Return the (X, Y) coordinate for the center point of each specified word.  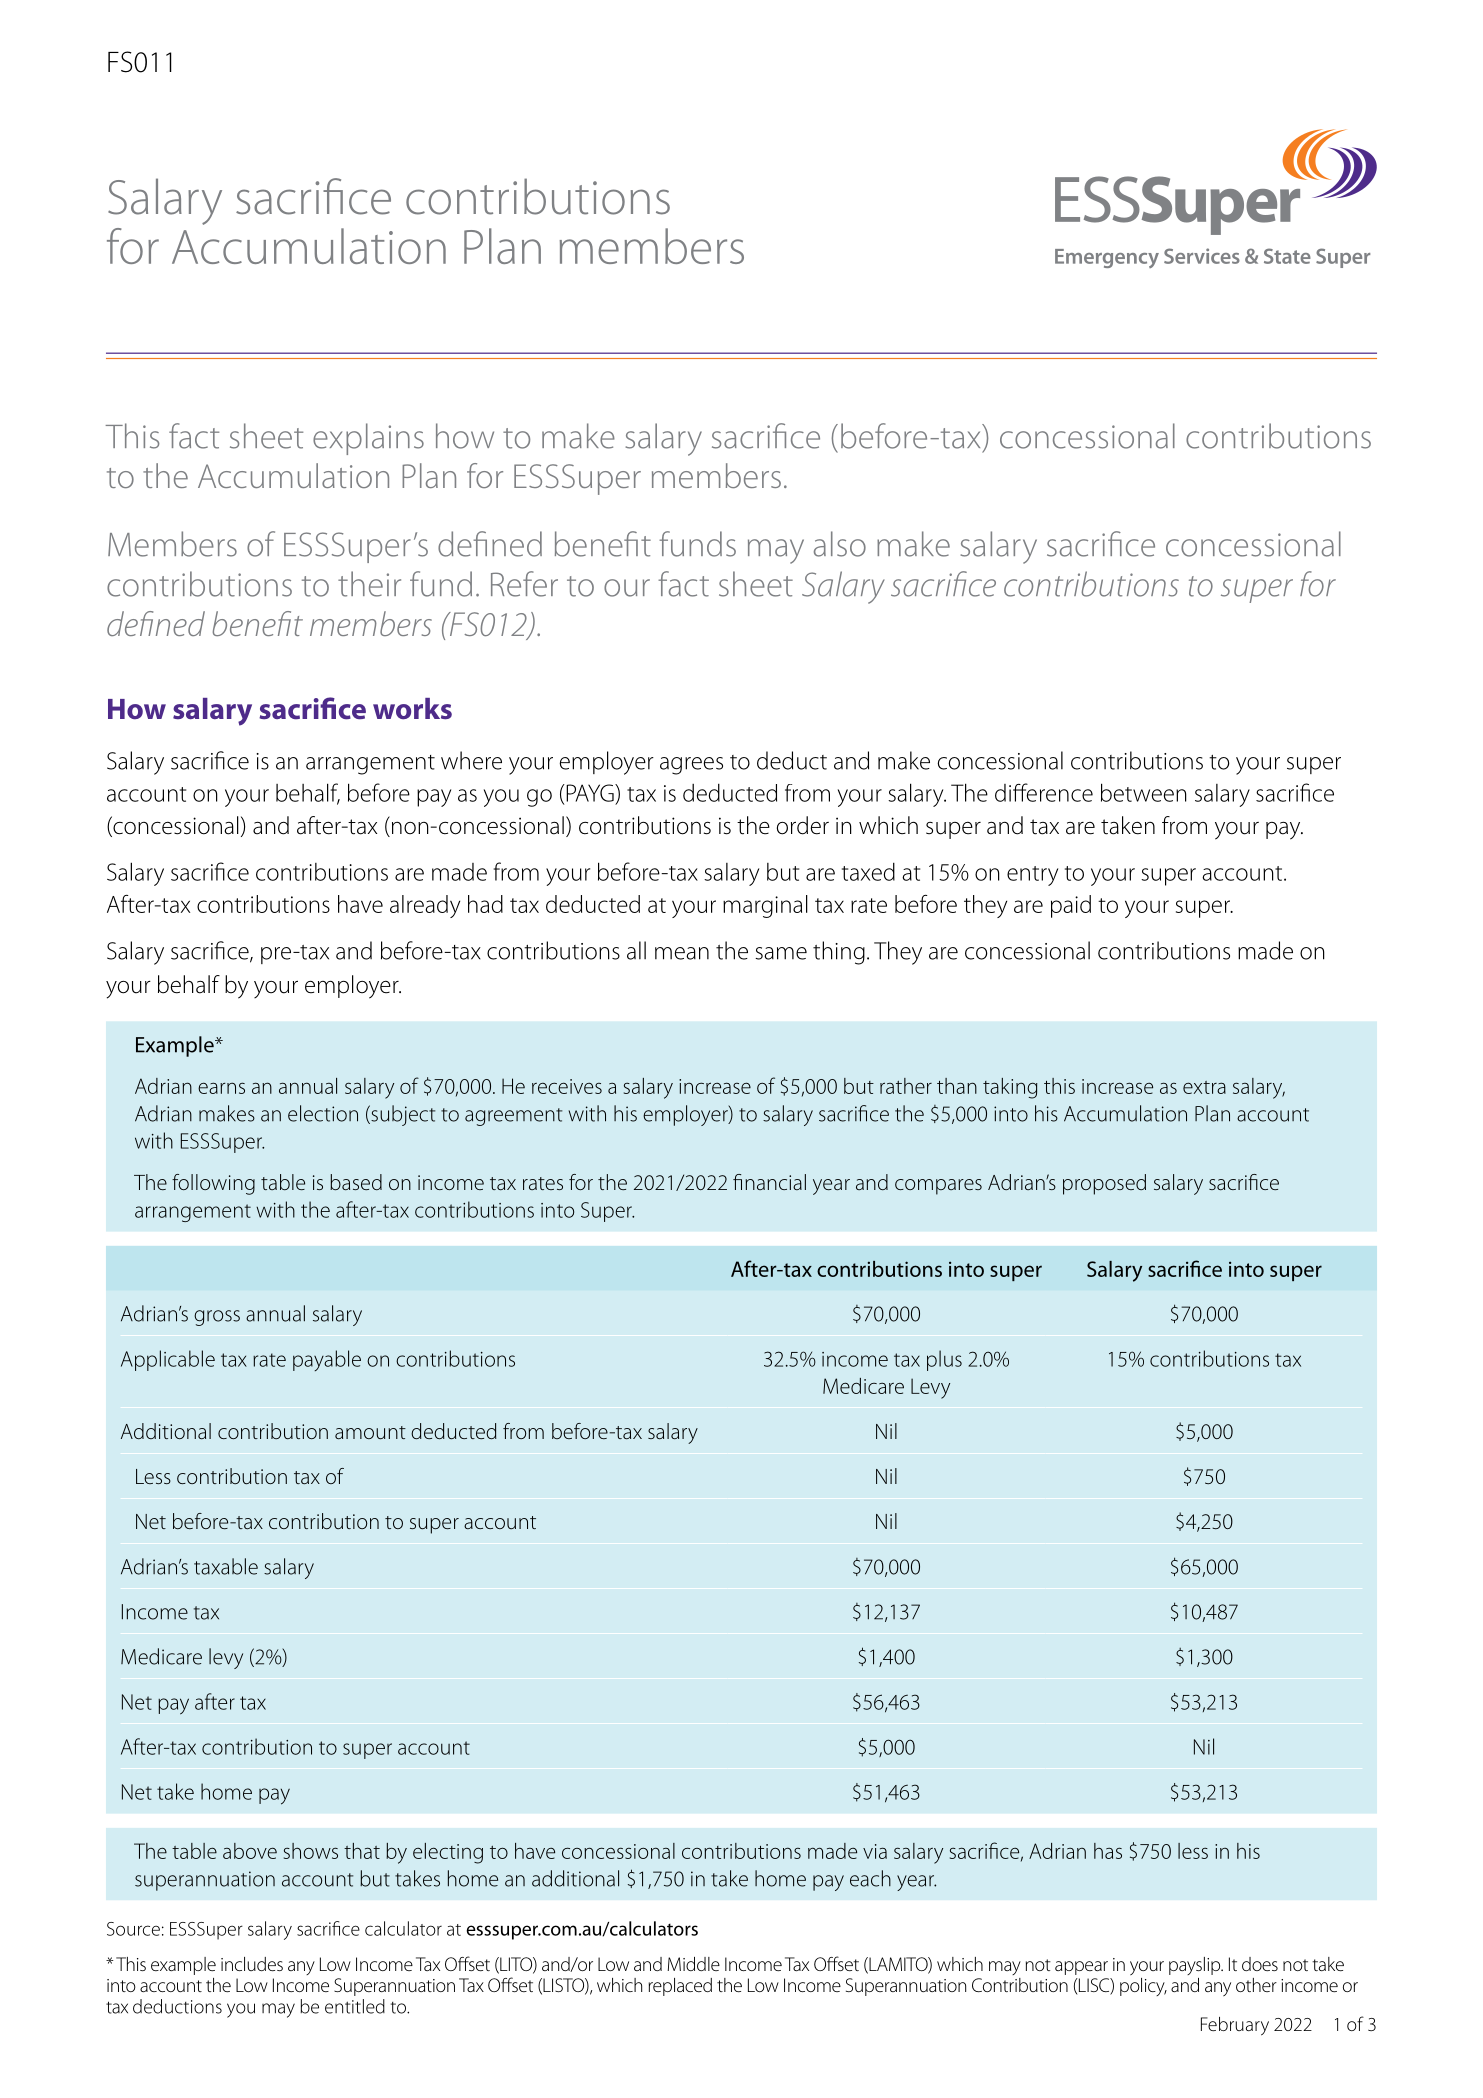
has (1108, 1851)
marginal (765, 906)
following (213, 1184)
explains (368, 439)
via (875, 1851)
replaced (680, 1987)
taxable (226, 1566)
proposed (1104, 1184)
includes (252, 1964)
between (1144, 792)
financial (769, 1182)
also (840, 544)
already (425, 906)
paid (1071, 906)
